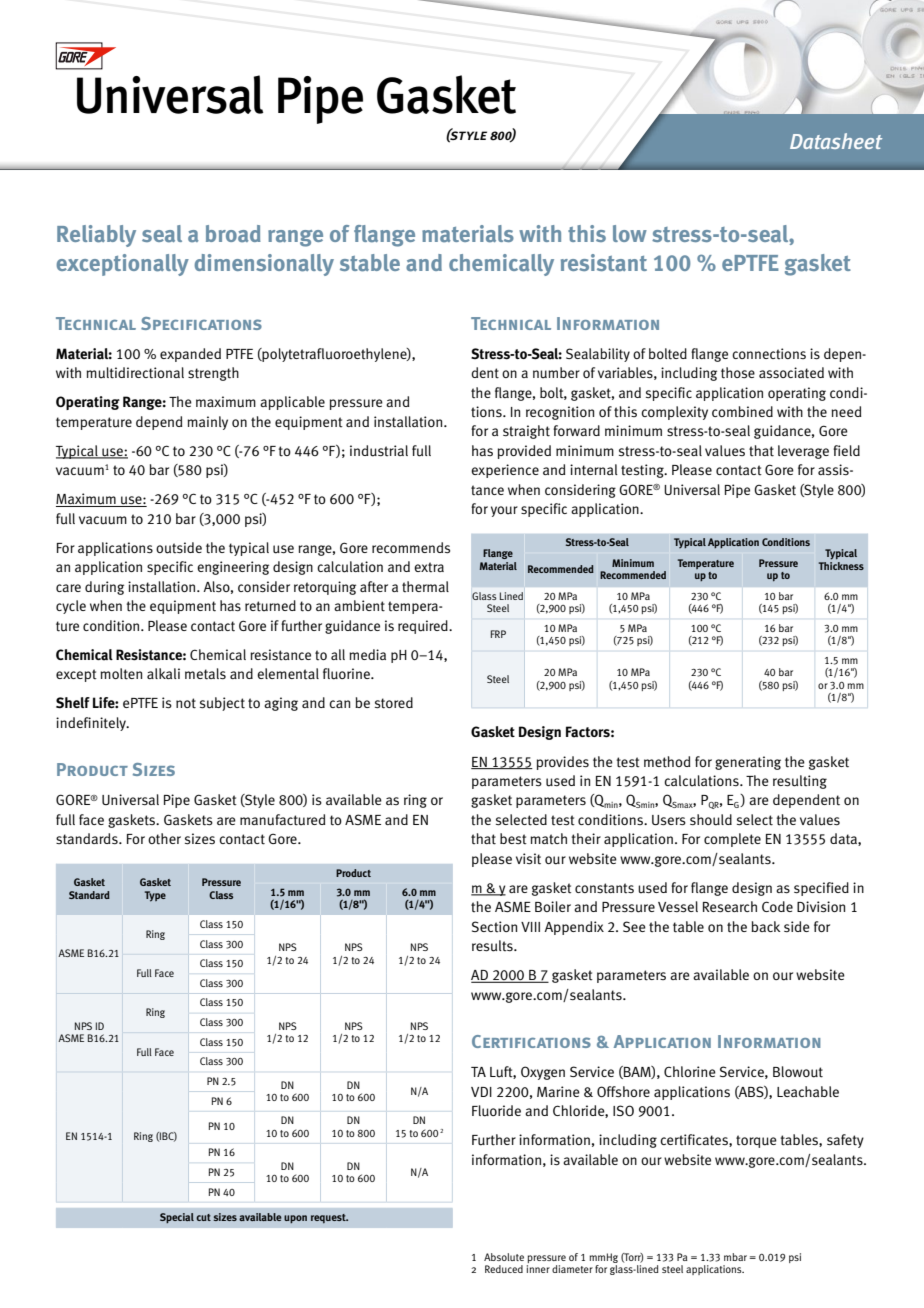 The width and height of the image is (924, 1308). What do you see at coordinates (498, 634) in the image?
I see `FRP` at bounding box center [498, 634].
